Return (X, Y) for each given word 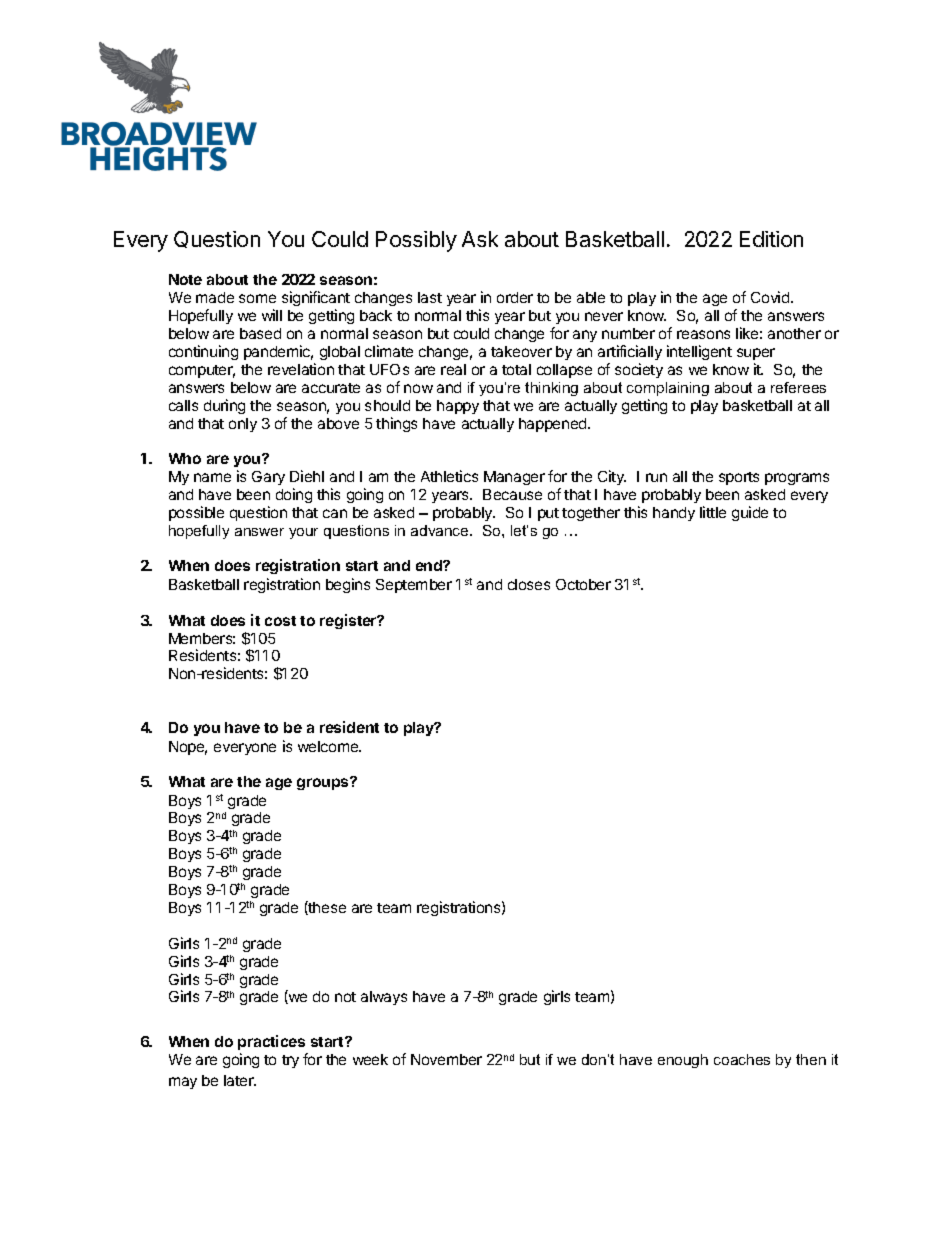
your (303, 533)
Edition (771, 239)
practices (271, 1042)
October (583, 584)
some (257, 298)
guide (750, 513)
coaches (742, 1059)
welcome (329, 746)
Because (512, 494)
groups (324, 783)
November (446, 1059)
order (515, 297)
